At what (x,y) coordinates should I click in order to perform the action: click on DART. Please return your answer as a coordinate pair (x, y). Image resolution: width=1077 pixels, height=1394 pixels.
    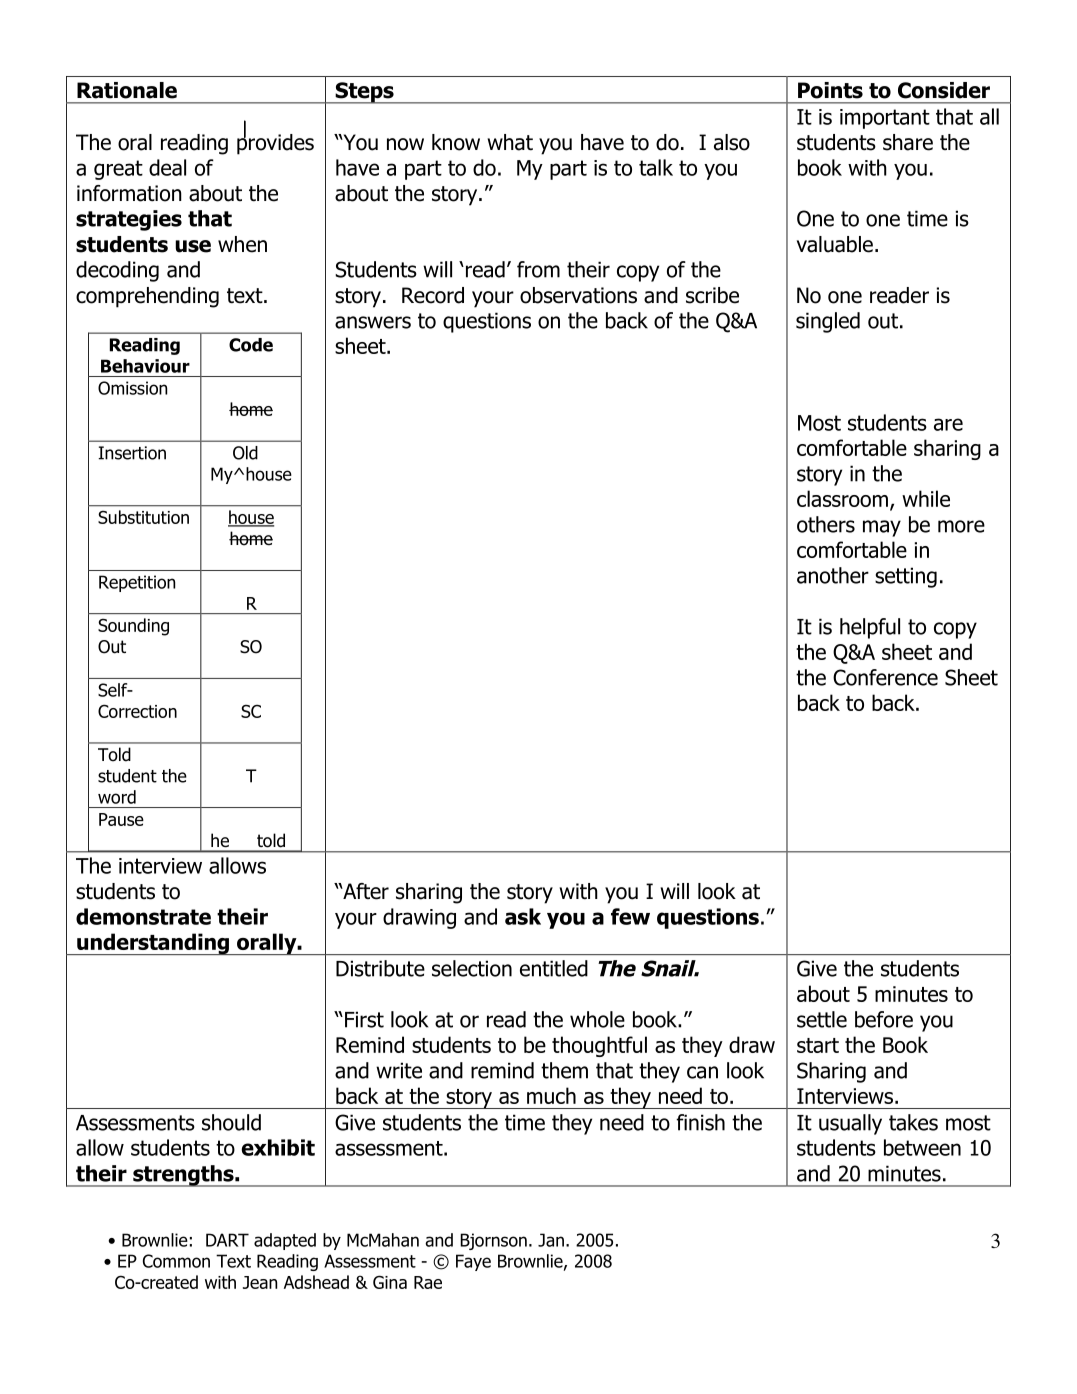
    Looking at the image, I should click on (227, 1240).
